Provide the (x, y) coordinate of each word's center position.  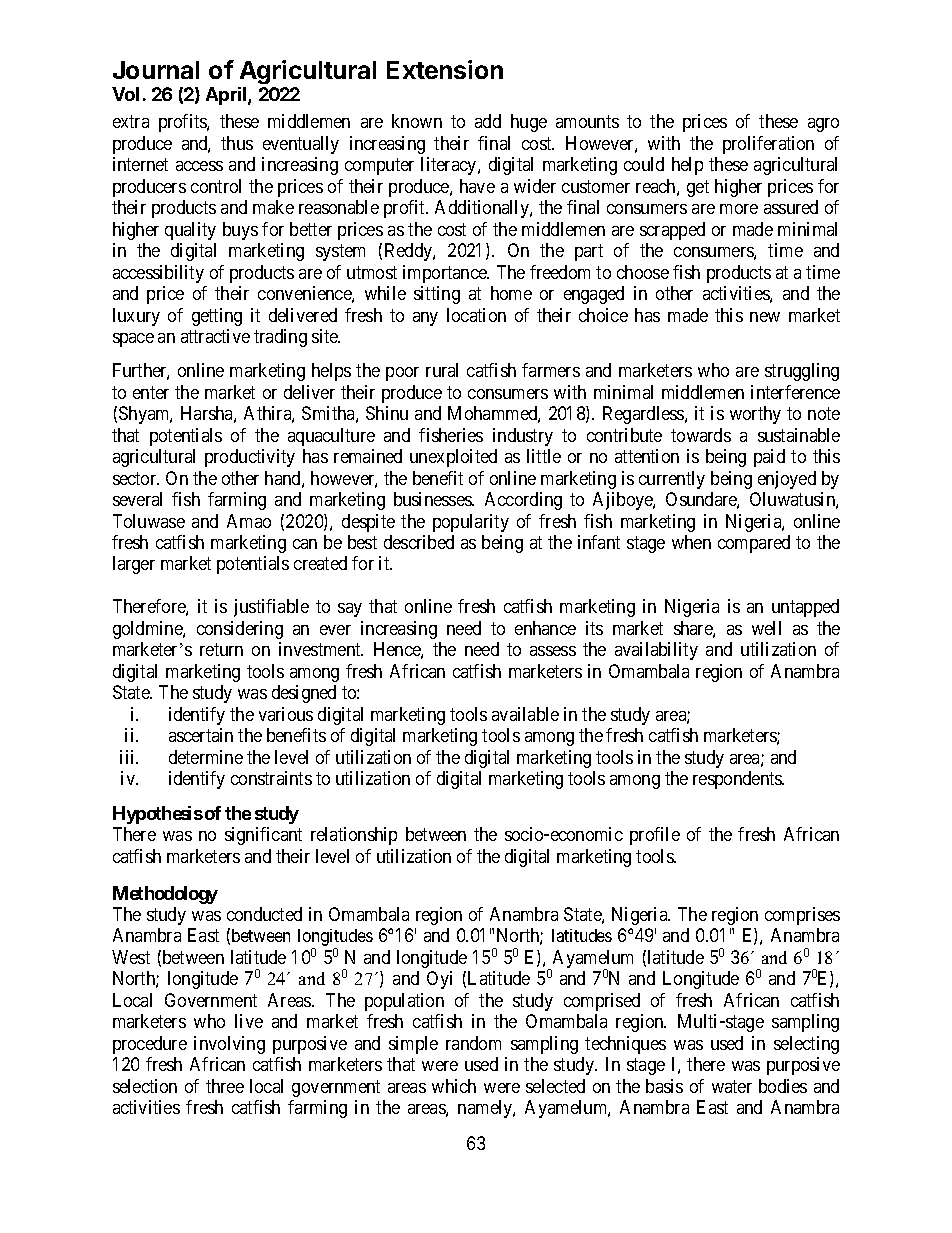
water (732, 1086)
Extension (445, 69)
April (227, 96)
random (473, 1043)
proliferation (768, 145)
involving (229, 1045)
